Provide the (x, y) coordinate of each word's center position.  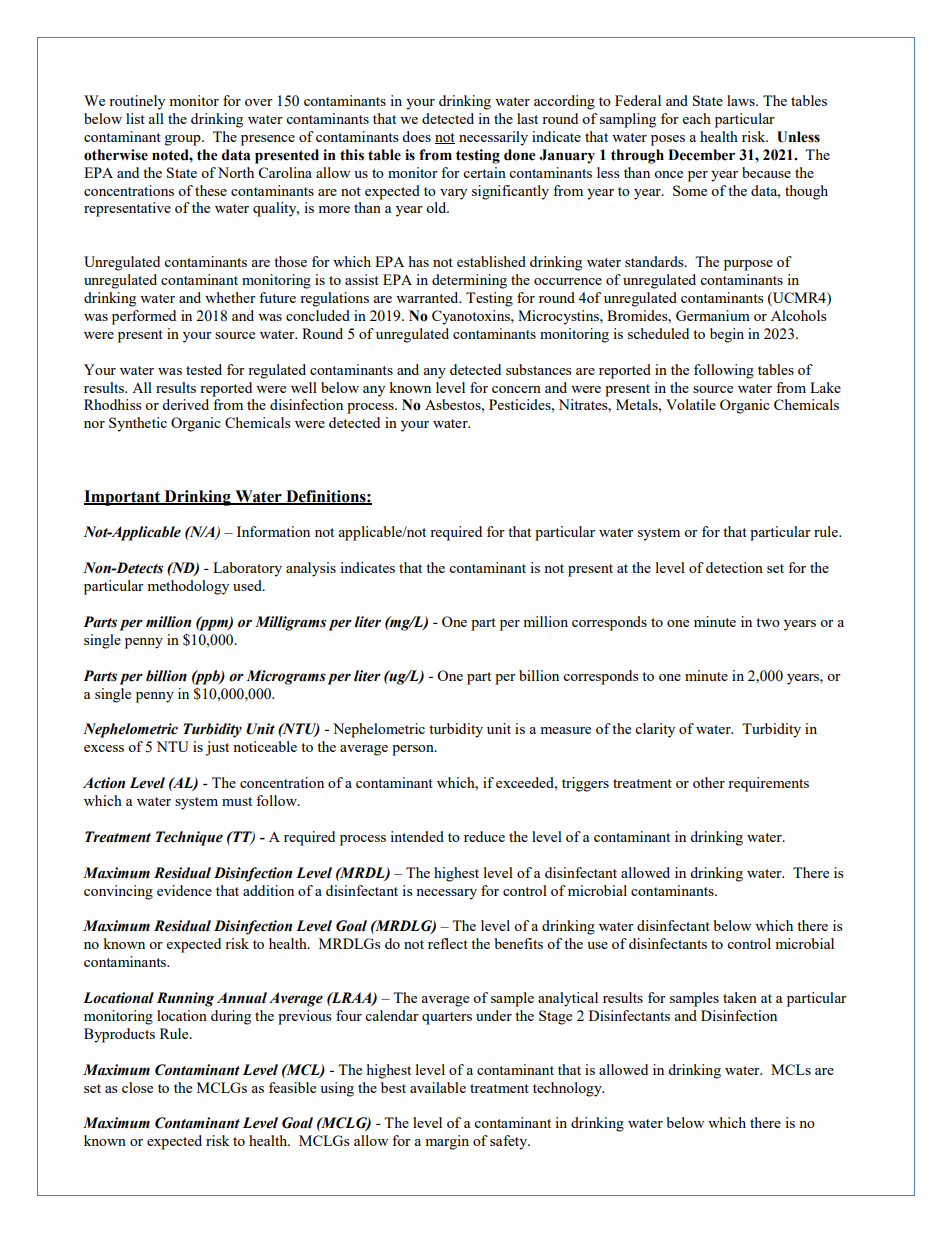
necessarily (493, 138)
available (438, 1087)
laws (742, 100)
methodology (188, 587)
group (184, 140)
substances (538, 369)
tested (204, 369)
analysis (311, 569)
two (768, 622)
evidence (184, 890)
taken (740, 997)
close (137, 1087)
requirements (768, 784)
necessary (446, 894)
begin (727, 335)
